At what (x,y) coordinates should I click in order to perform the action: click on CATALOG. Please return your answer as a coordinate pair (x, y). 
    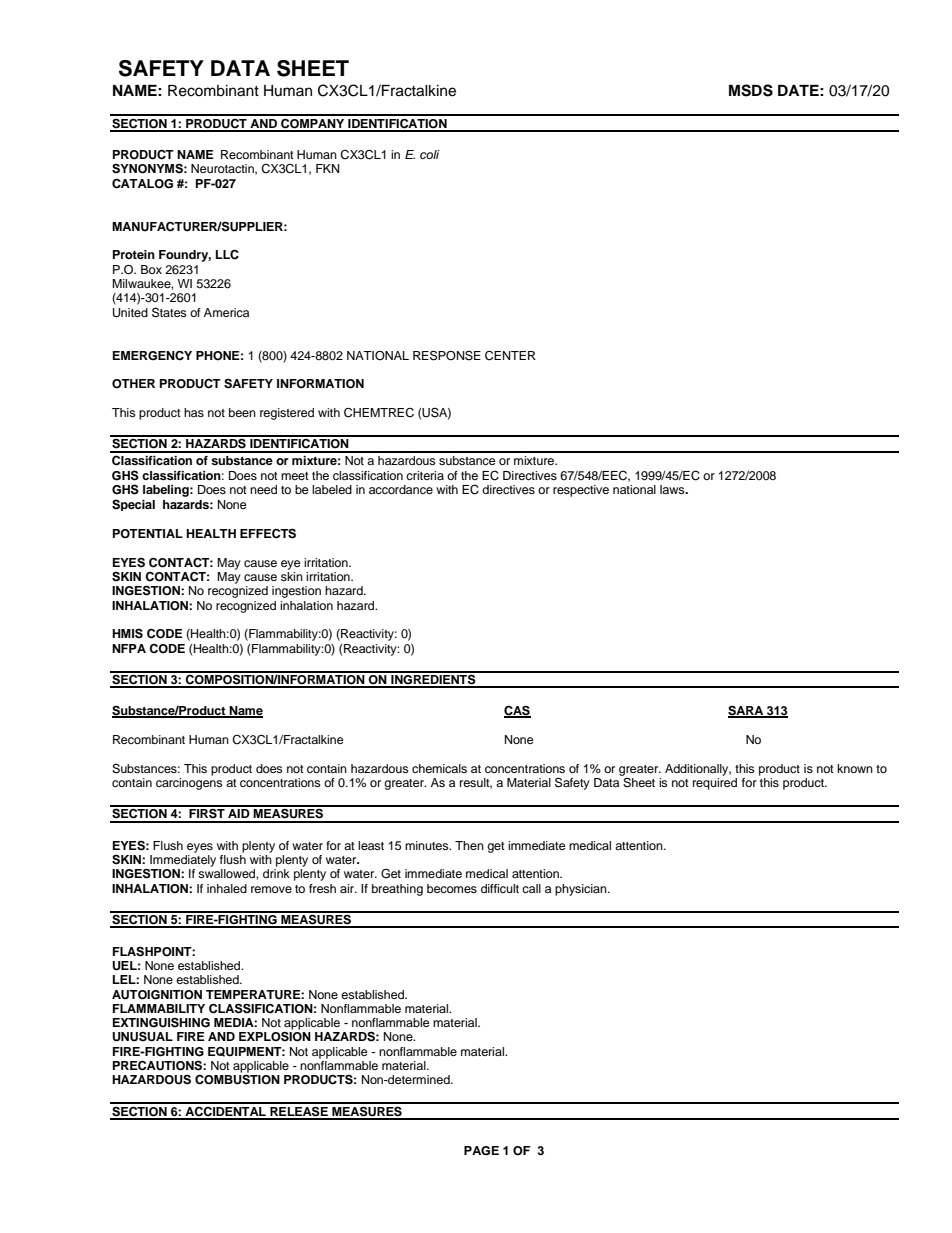
    Looking at the image, I should click on (142, 183).
